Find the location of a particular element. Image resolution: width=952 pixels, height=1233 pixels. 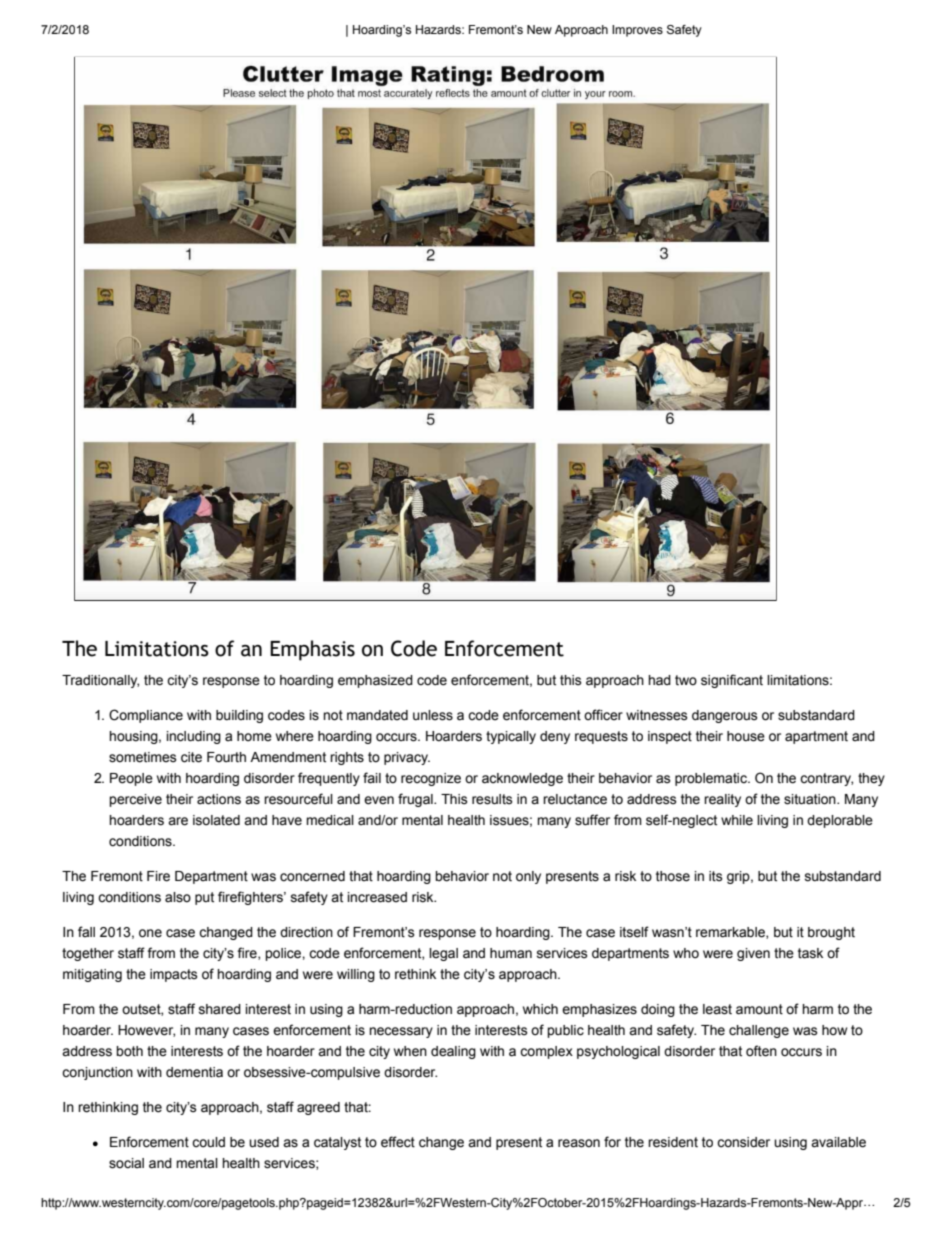

emphasized is located at coordinates (375, 681).
